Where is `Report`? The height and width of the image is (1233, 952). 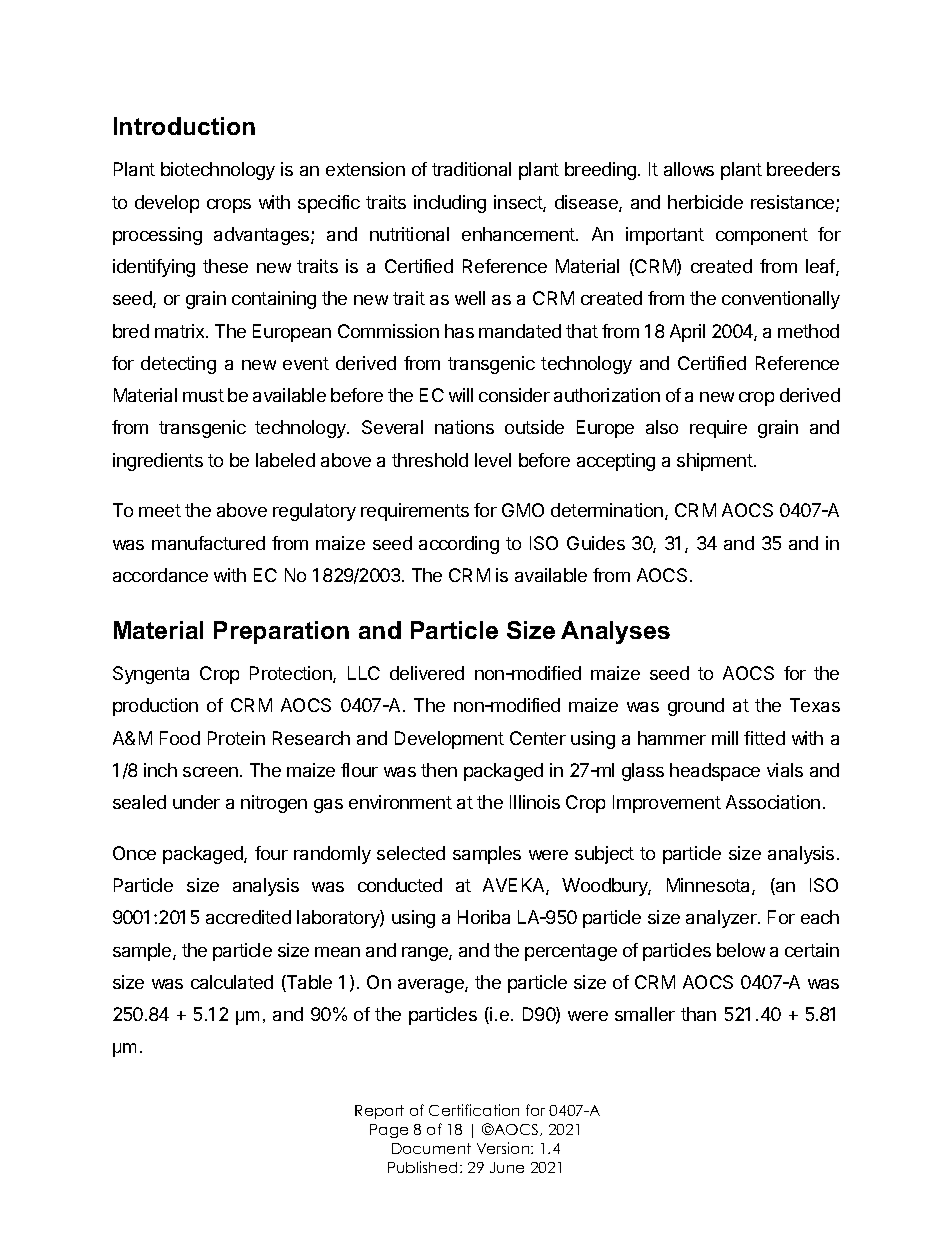 Report is located at coordinates (379, 1112).
